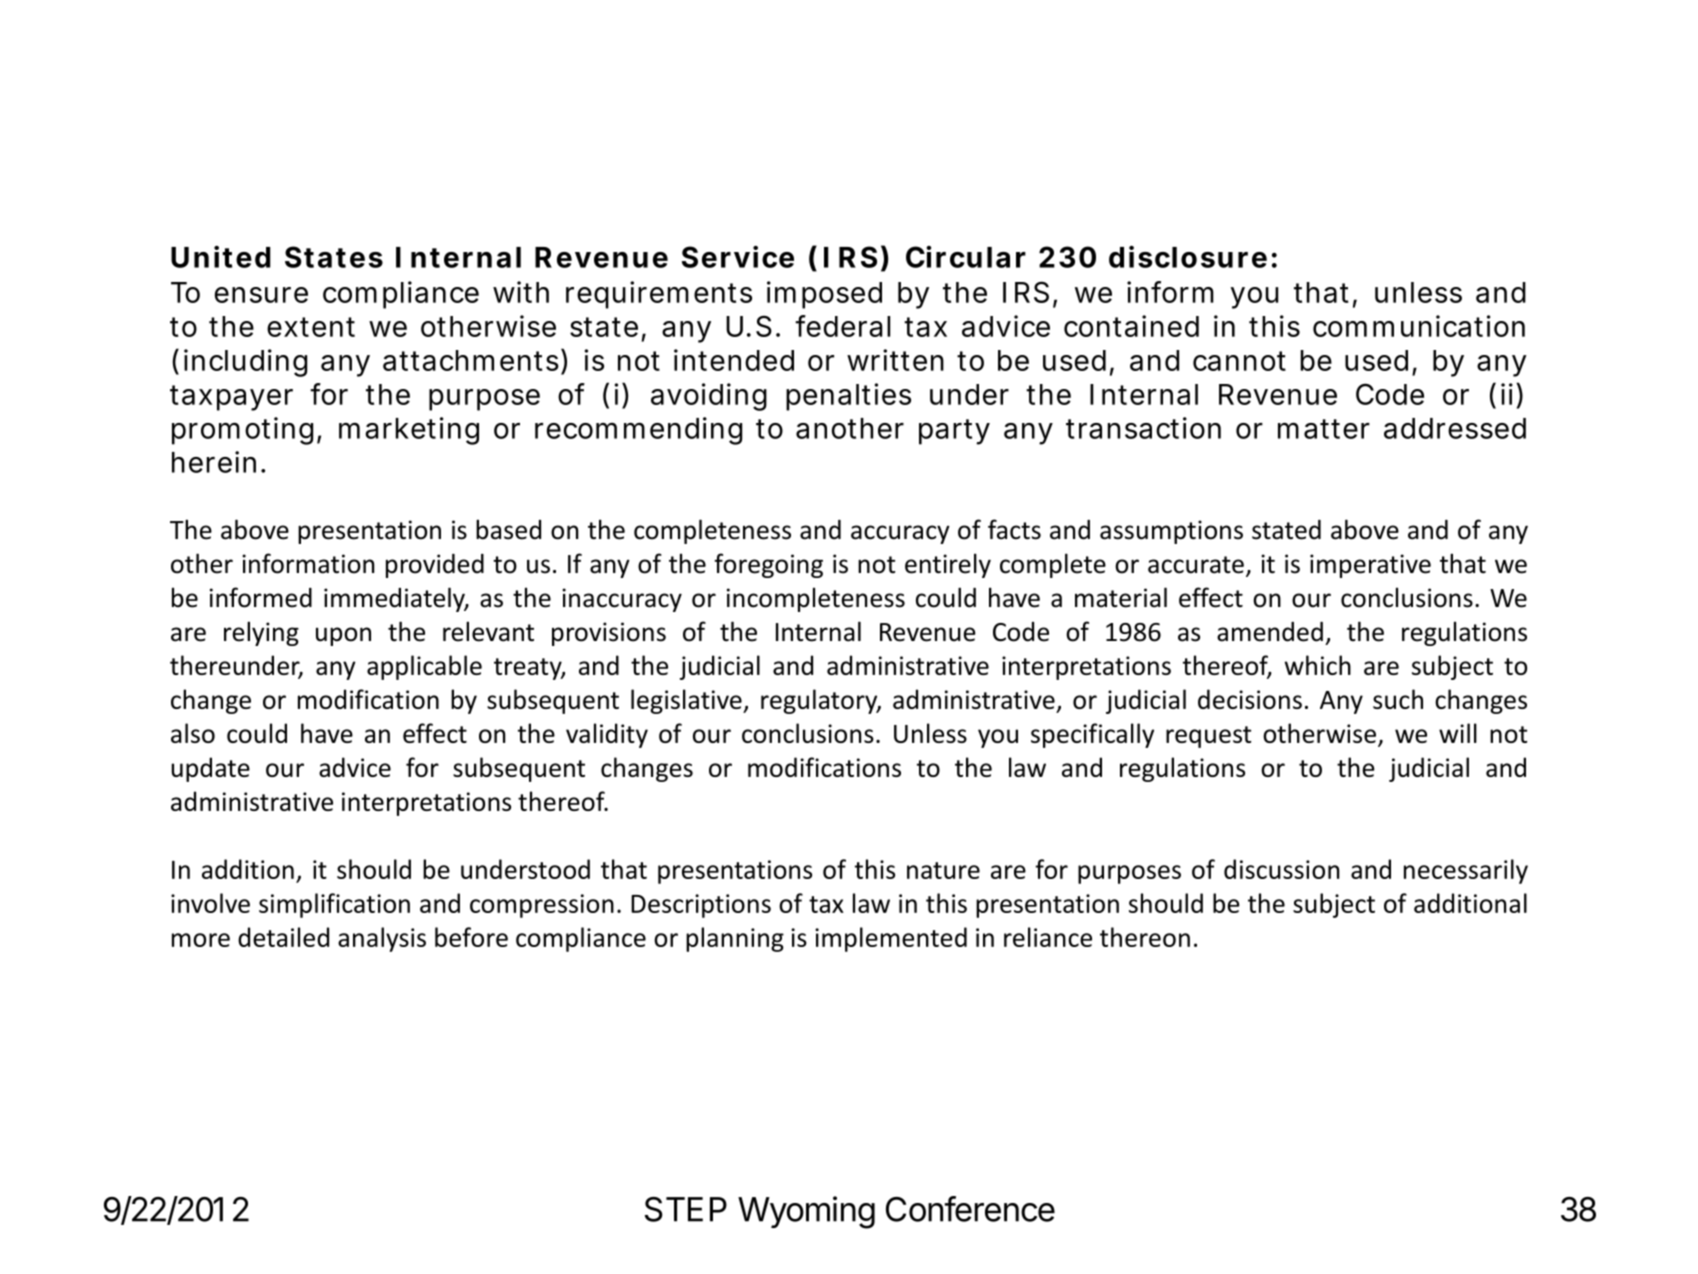 The image size is (1698, 1274). What do you see at coordinates (806, 1212) in the image?
I see `Wyoming` at bounding box center [806, 1212].
